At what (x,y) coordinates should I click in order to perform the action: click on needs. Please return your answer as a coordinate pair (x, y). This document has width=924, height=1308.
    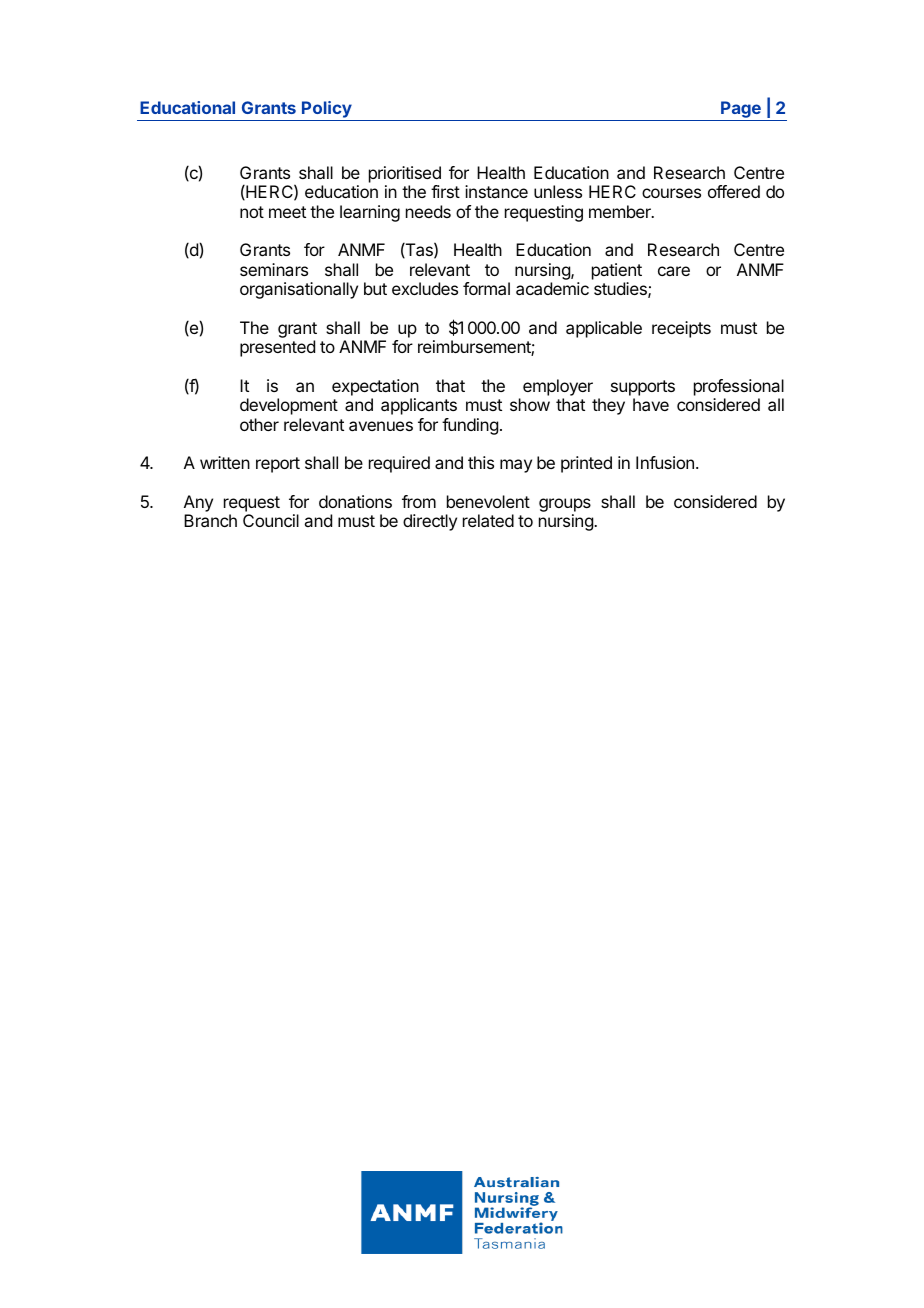
    Looking at the image, I should click on (428, 211).
